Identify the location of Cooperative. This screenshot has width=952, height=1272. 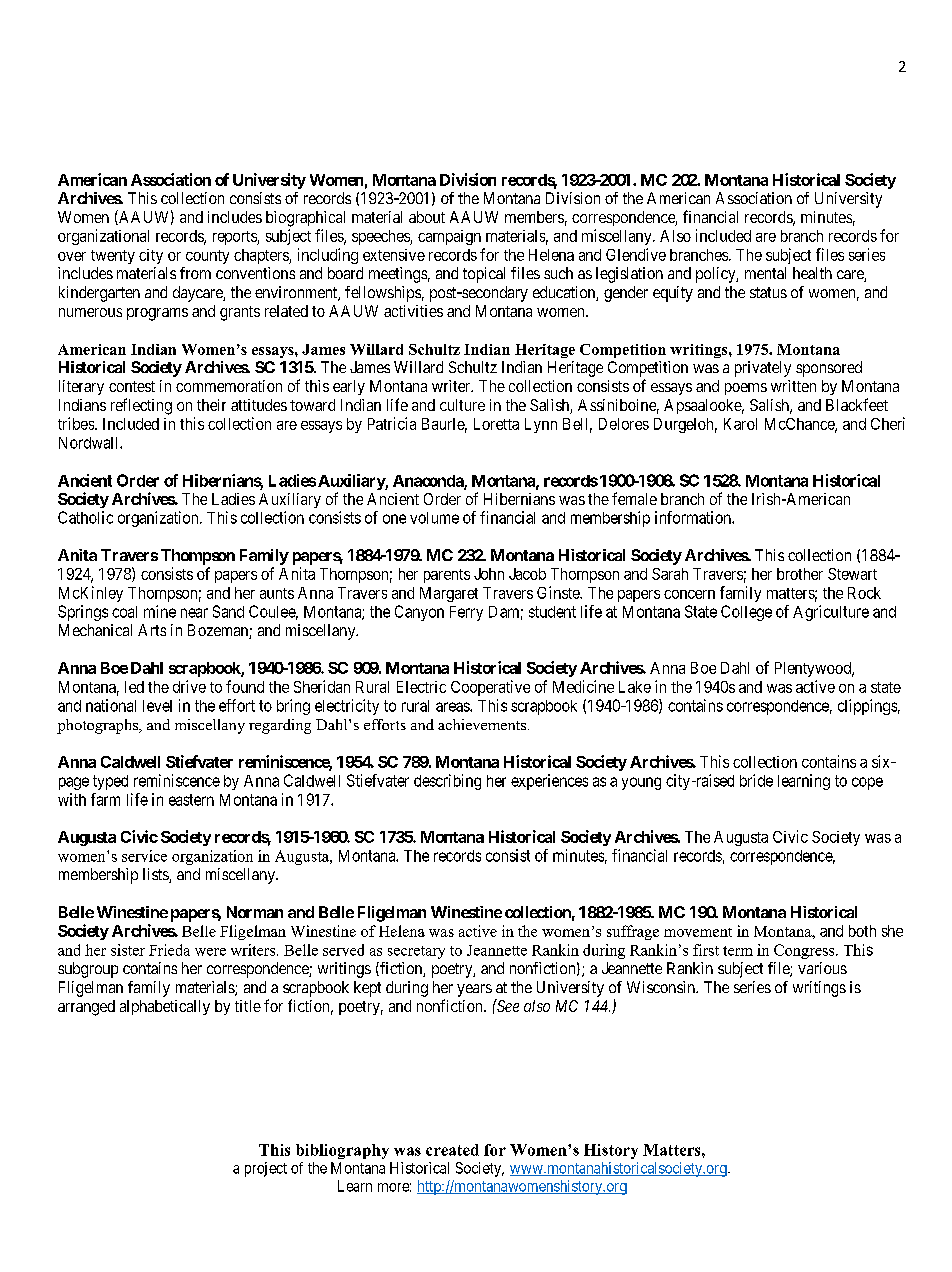
(490, 688).
